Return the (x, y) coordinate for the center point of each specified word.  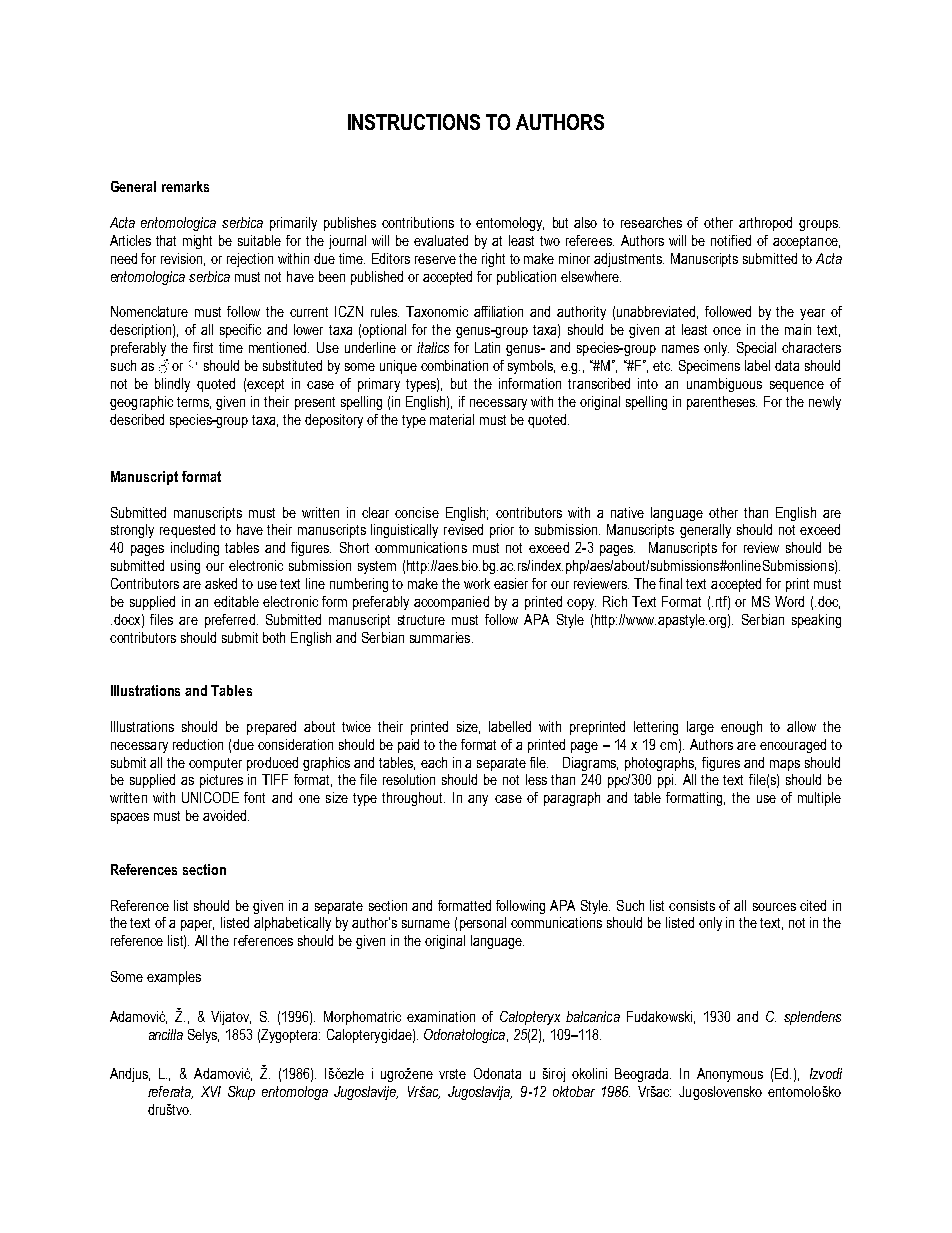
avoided (226, 815)
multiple (819, 799)
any (478, 800)
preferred (230, 621)
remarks (185, 186)
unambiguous (724, 385)
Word (789, 601)
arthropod (765, 224)
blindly (172, 385)
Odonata (497, 1073)
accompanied (451, 603)
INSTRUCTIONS (414, 122)
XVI (211, 1091)
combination (454, 365)
